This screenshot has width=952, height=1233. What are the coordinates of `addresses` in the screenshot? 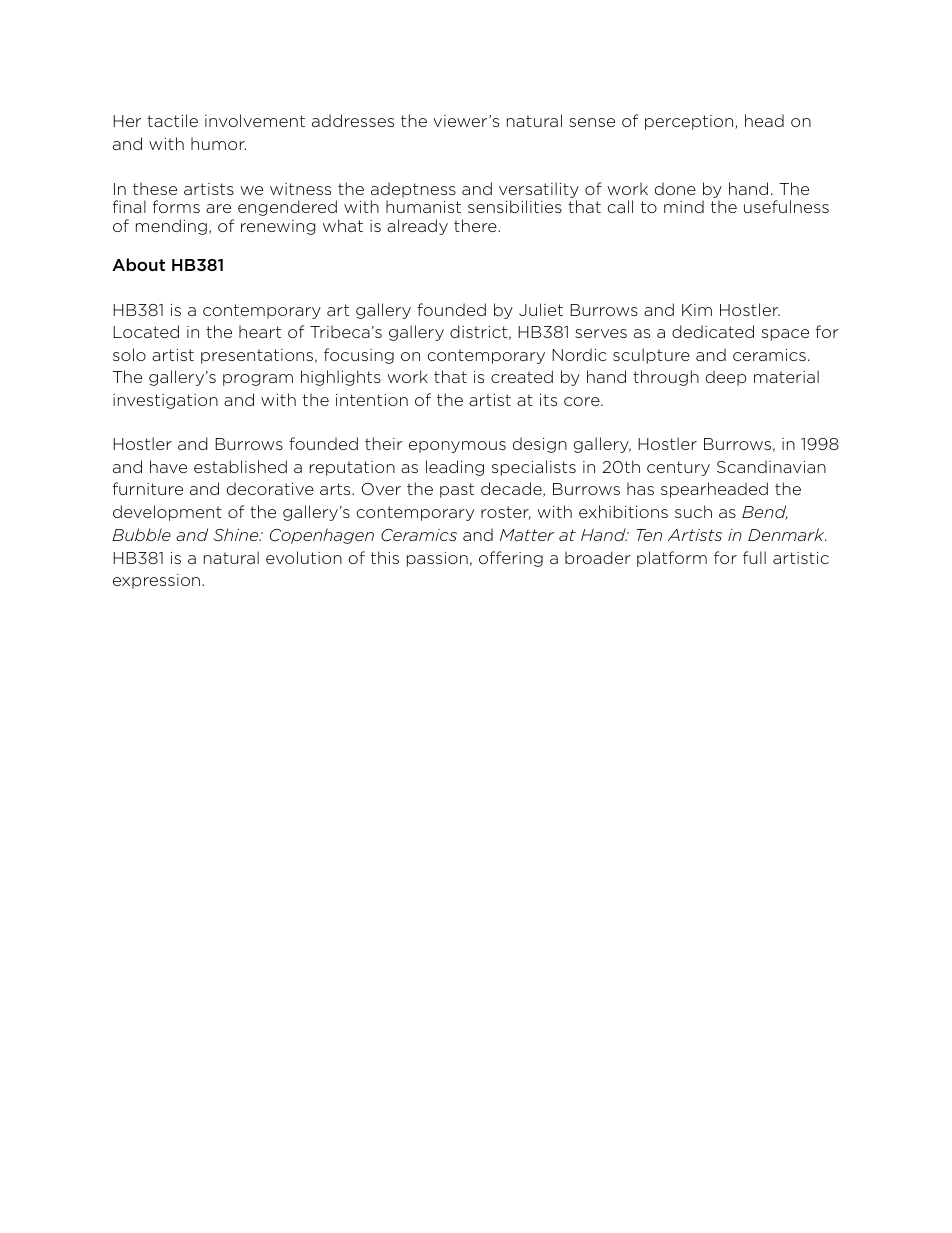 It's located at (353, 120).
